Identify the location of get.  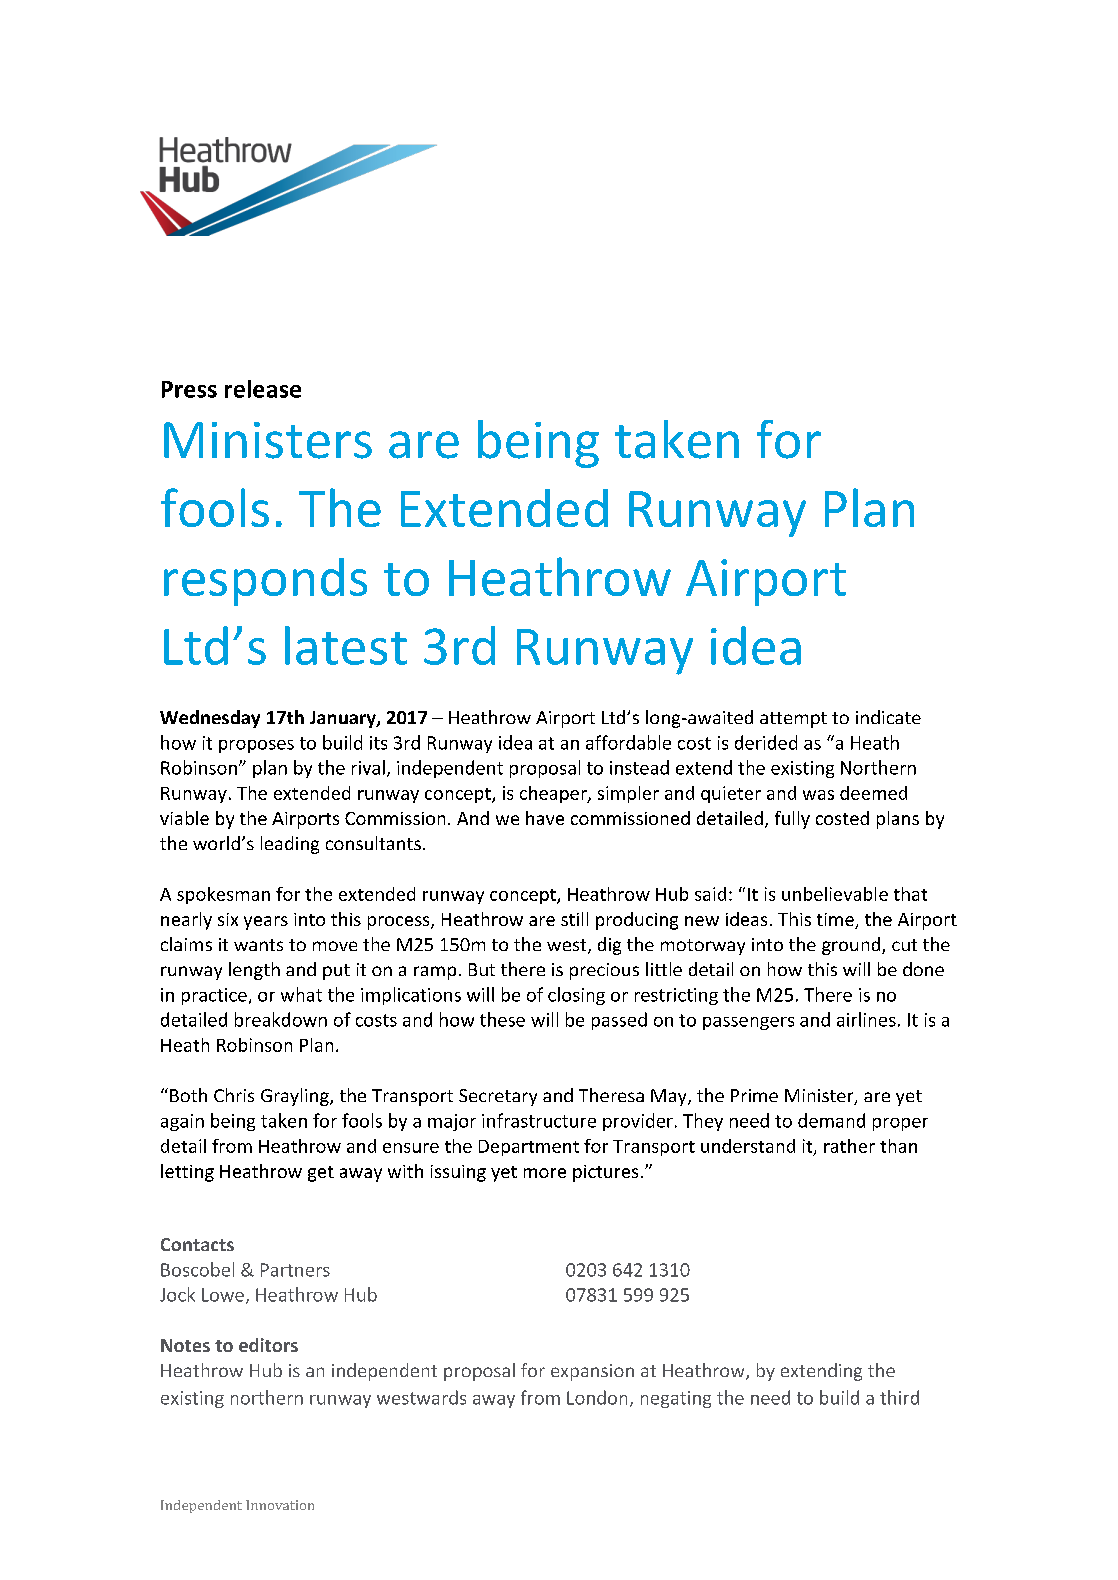
(321, 1174).
